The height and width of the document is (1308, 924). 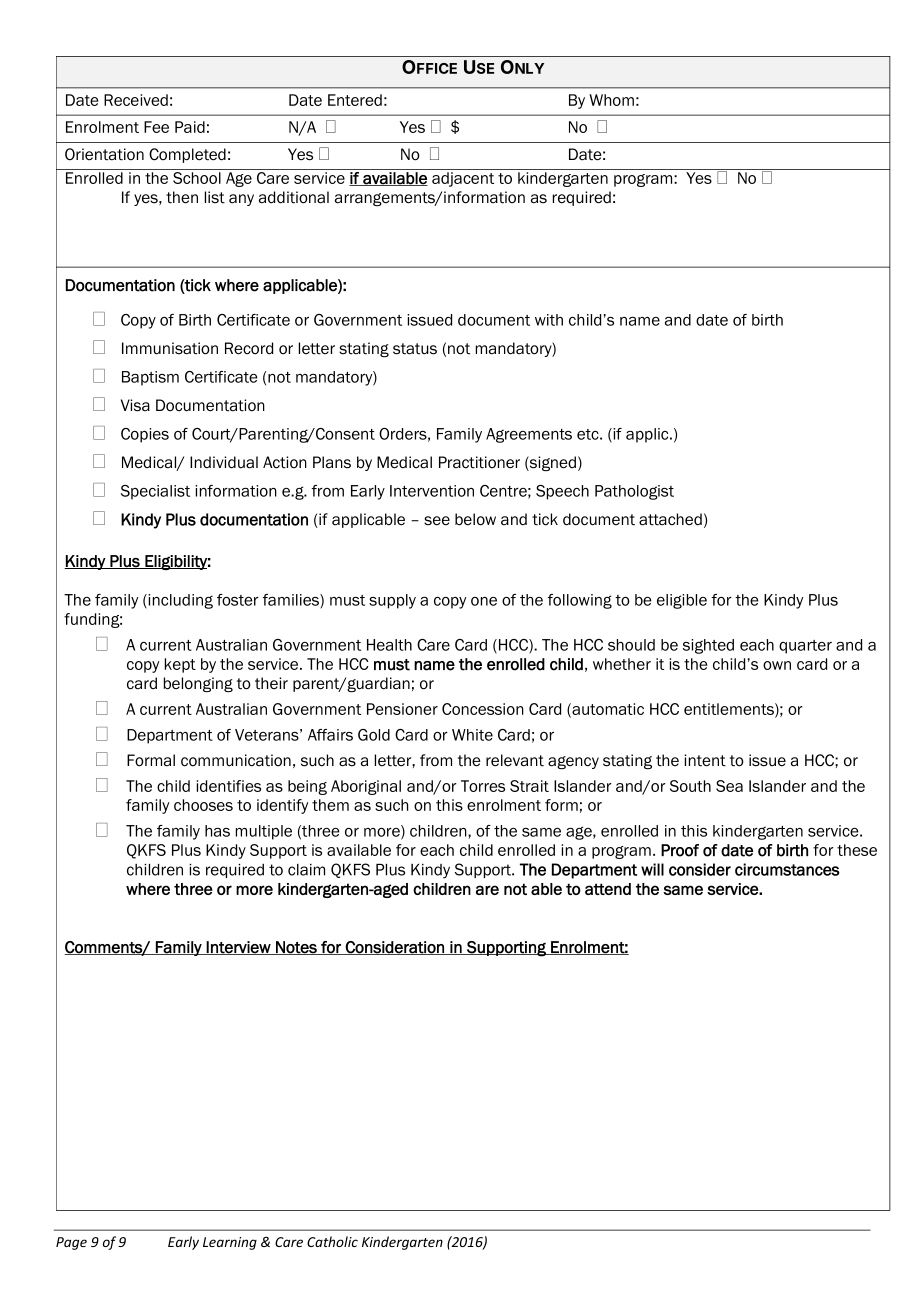 I want to click on Fee, so click(x=156, y=127).
